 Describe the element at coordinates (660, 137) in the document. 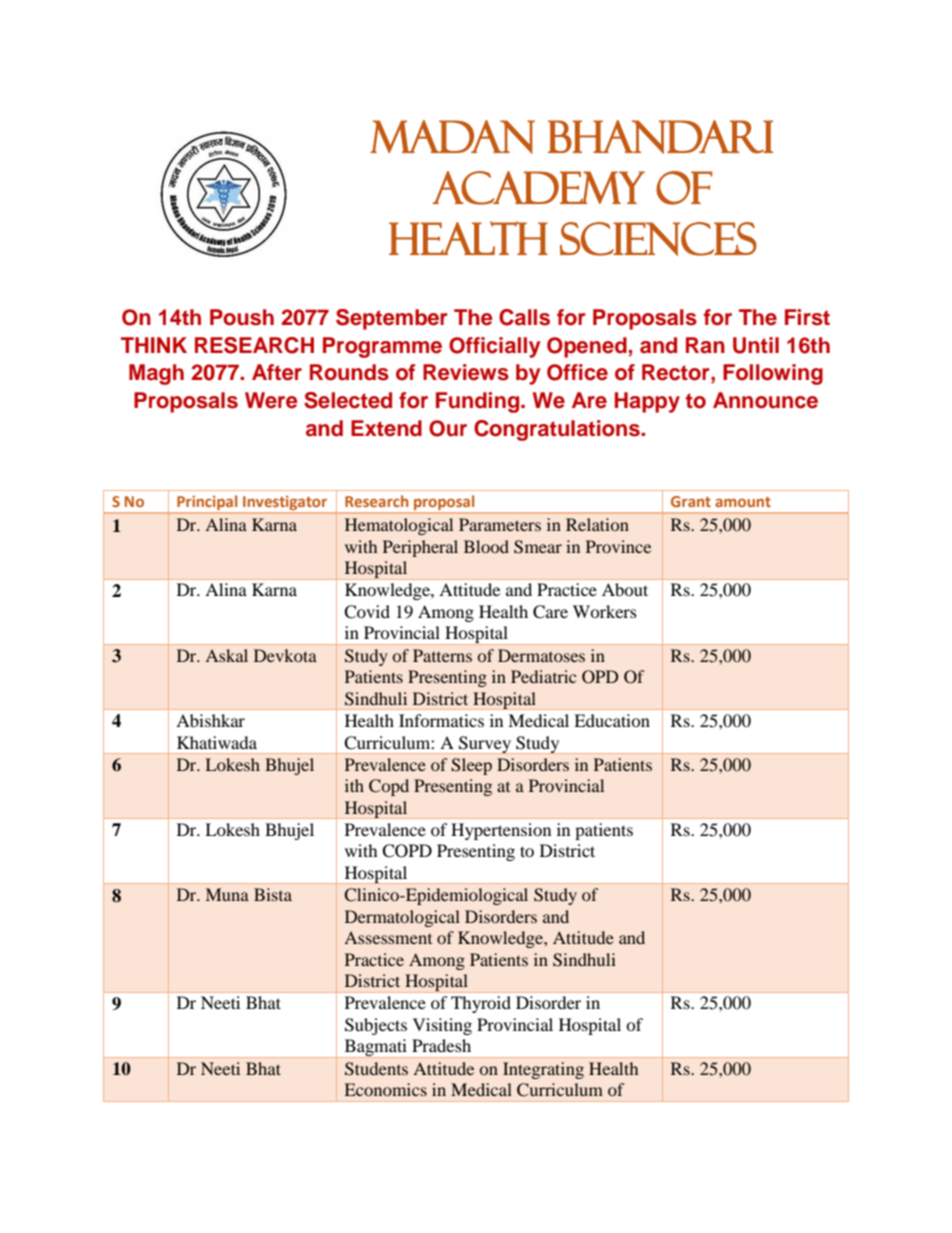

I see `BHANDARI` at that location.
